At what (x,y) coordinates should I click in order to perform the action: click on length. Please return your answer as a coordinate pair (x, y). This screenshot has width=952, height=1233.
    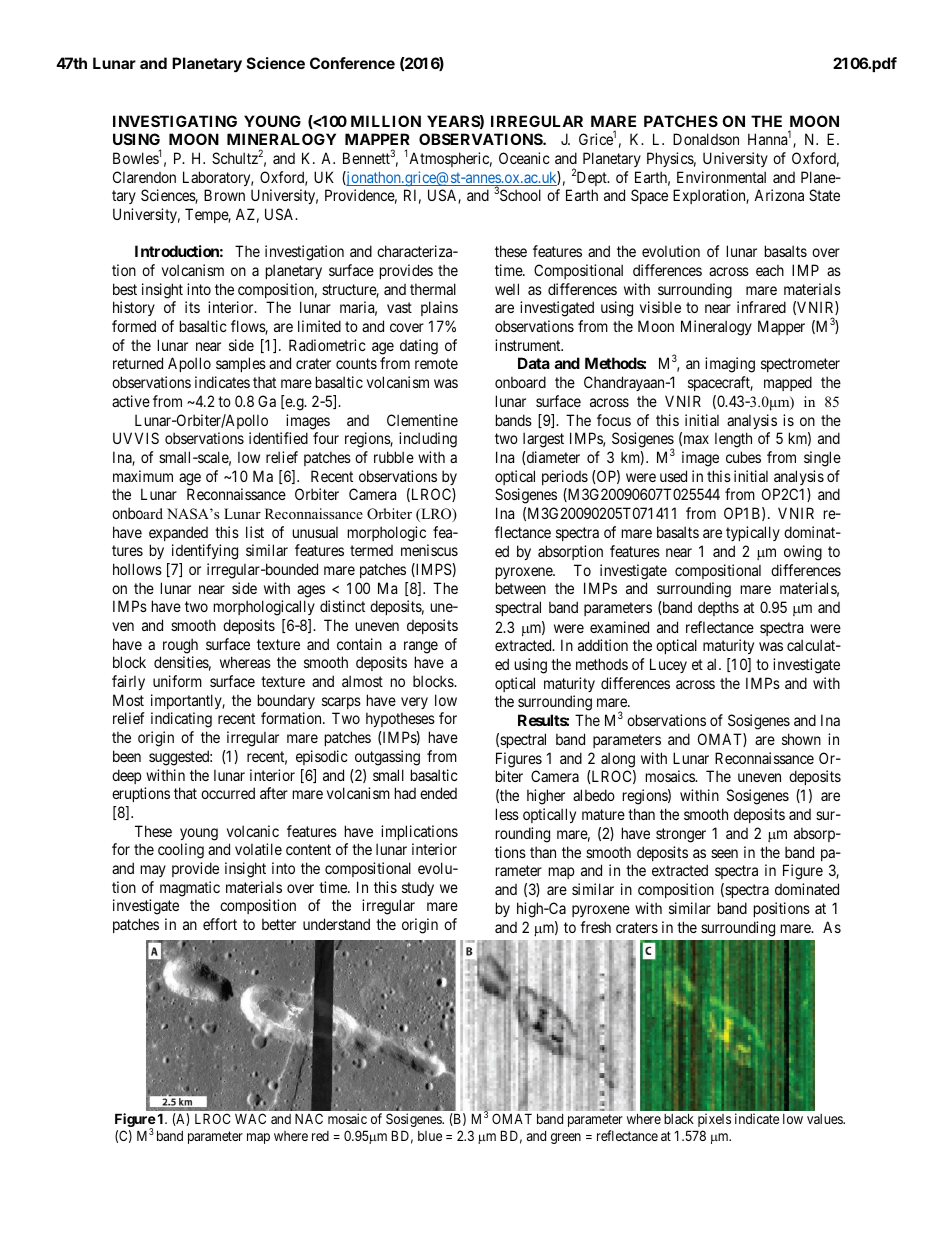
    Looking at the image, I should click on (733, 440).
